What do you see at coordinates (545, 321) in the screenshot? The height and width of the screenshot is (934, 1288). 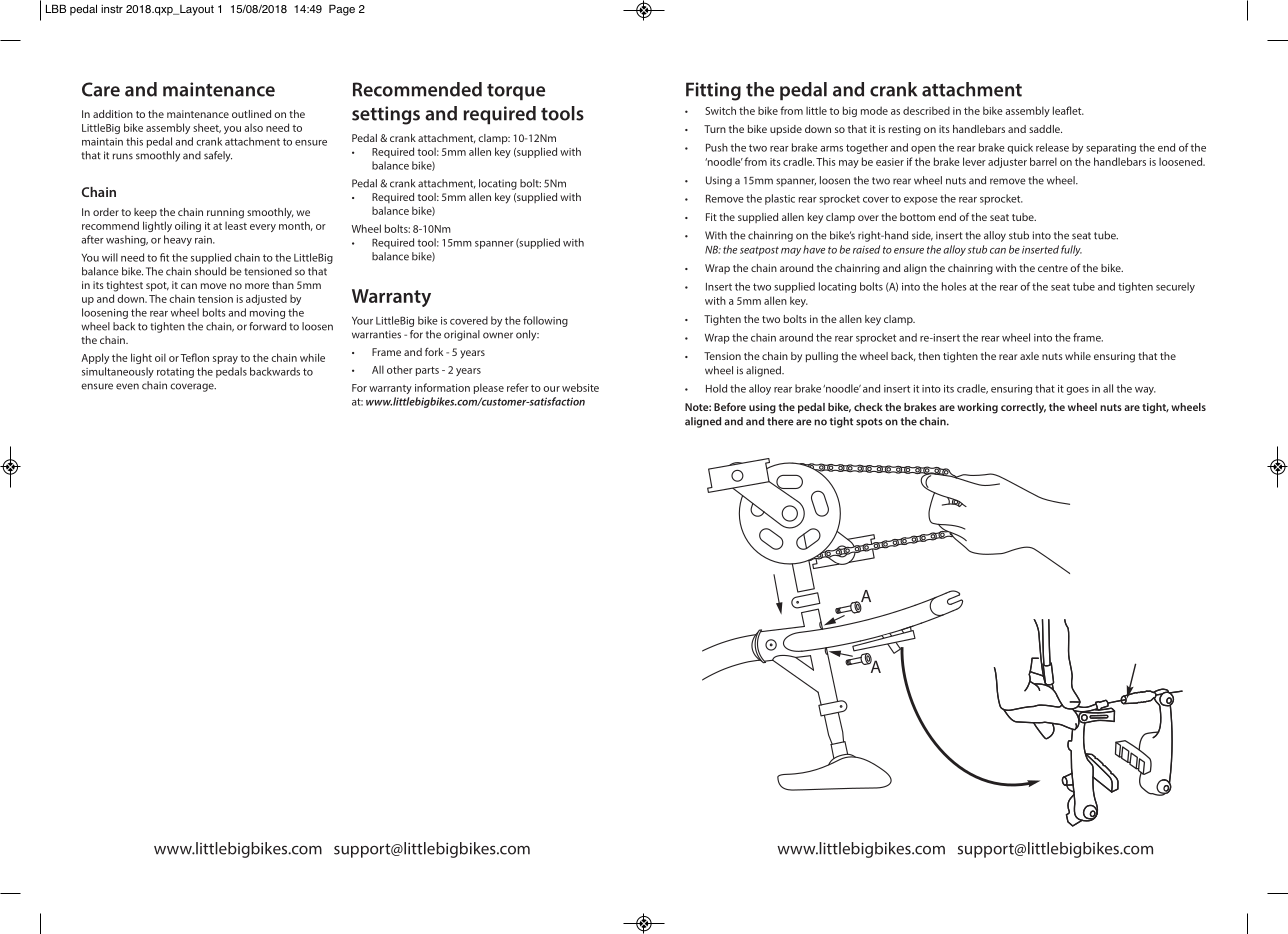 I see `following` at bounding box center [545, 321].
